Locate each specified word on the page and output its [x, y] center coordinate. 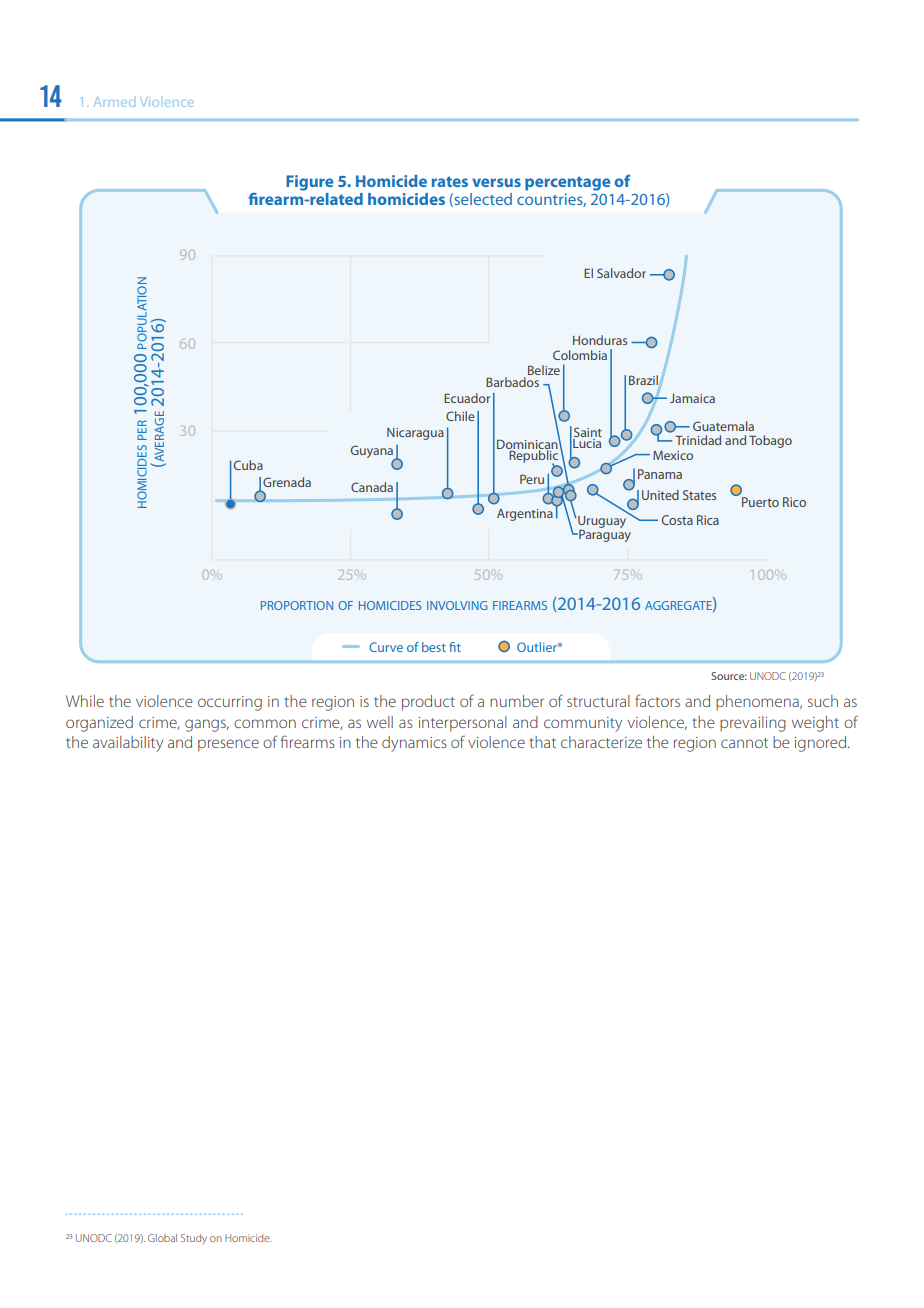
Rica [708, 520]
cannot [744, 743]
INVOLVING [457, 605]
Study [194, 1239]
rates [450, 181]
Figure [310, 183]
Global [162, 1238]
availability [128, 744]
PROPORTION [297, 605]
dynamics [414, 744]
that [542, 742]
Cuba [248, 465]
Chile [460, 416]
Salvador [621, 273]
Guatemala [723, 426]
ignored [822, 744]
